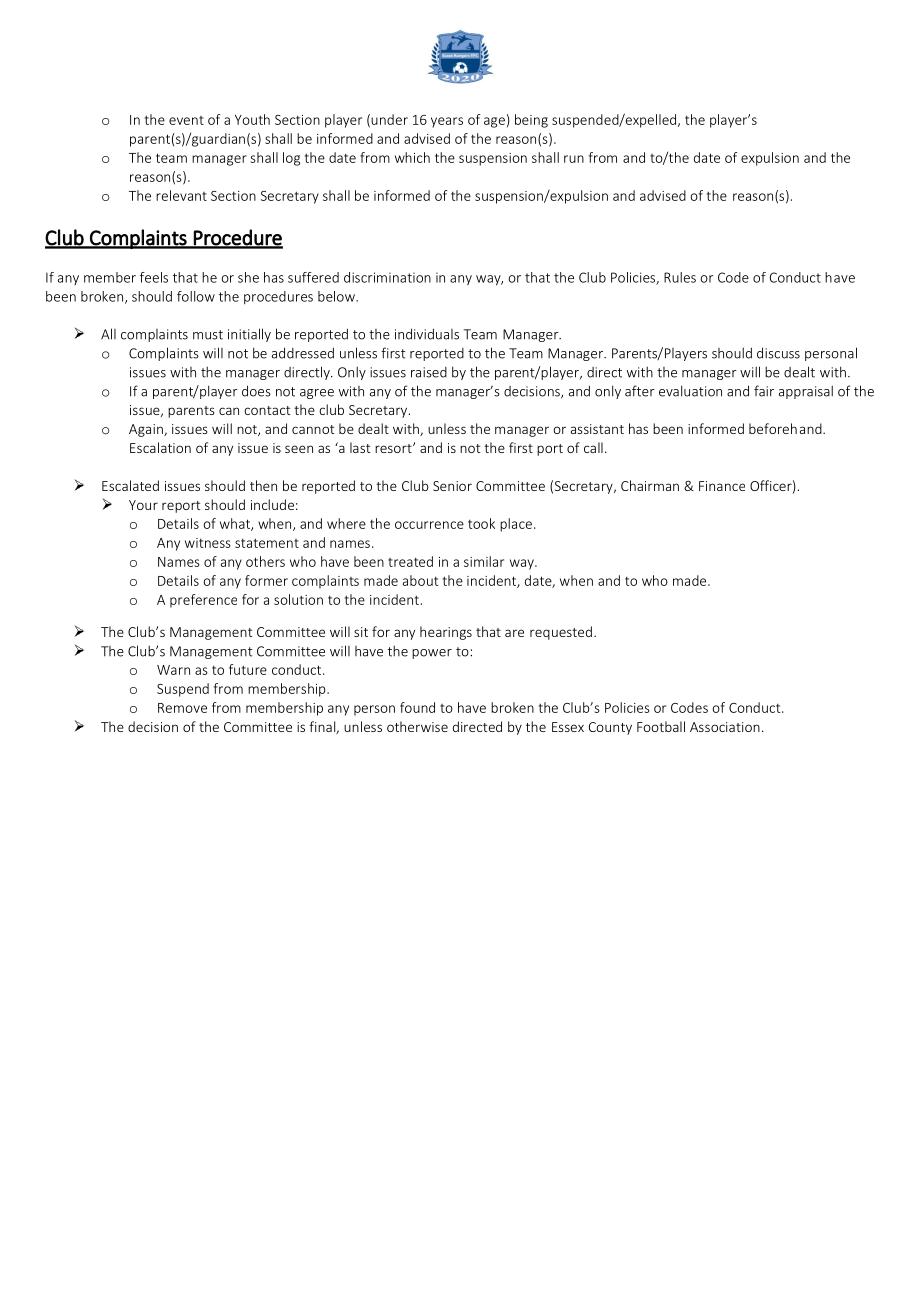 The image size is (924, 1308). Describe the element at coordinates (186, 120) in the image. I see `event` at that location.
